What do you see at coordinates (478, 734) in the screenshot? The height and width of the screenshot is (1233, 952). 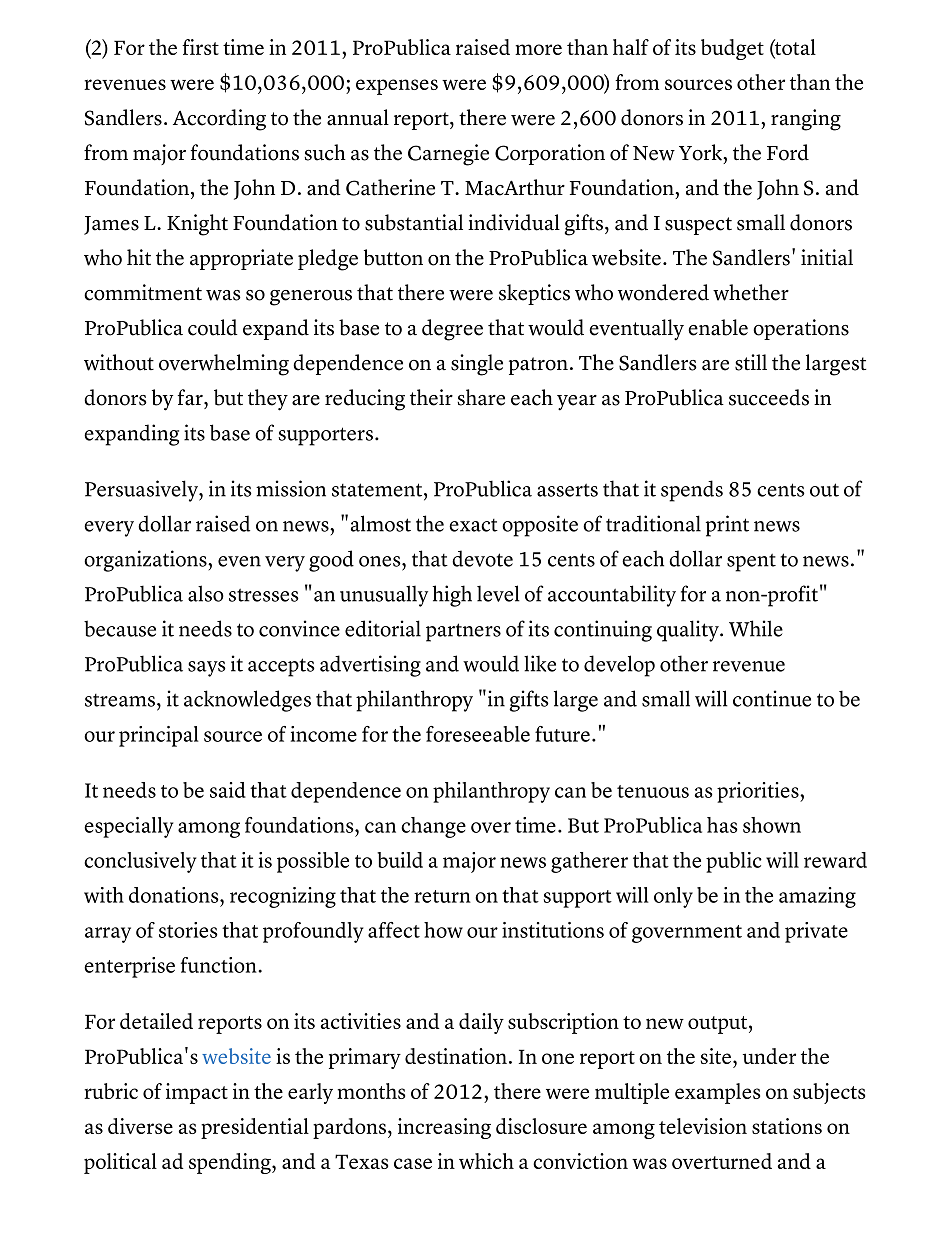 I see `foreseeable` at bounding box center [478, 734].
